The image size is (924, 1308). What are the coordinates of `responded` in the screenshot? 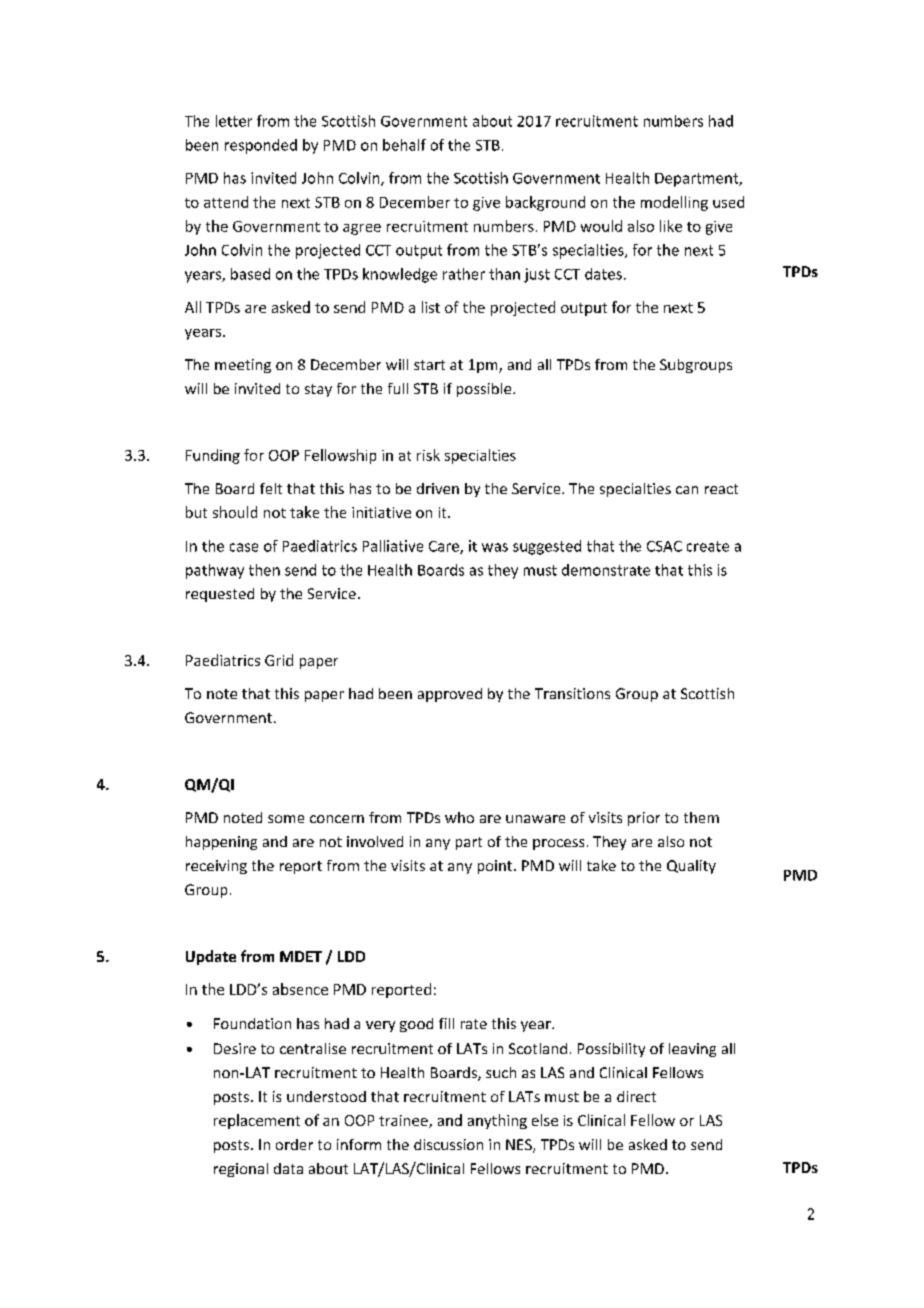 It's located at (261, 146).
